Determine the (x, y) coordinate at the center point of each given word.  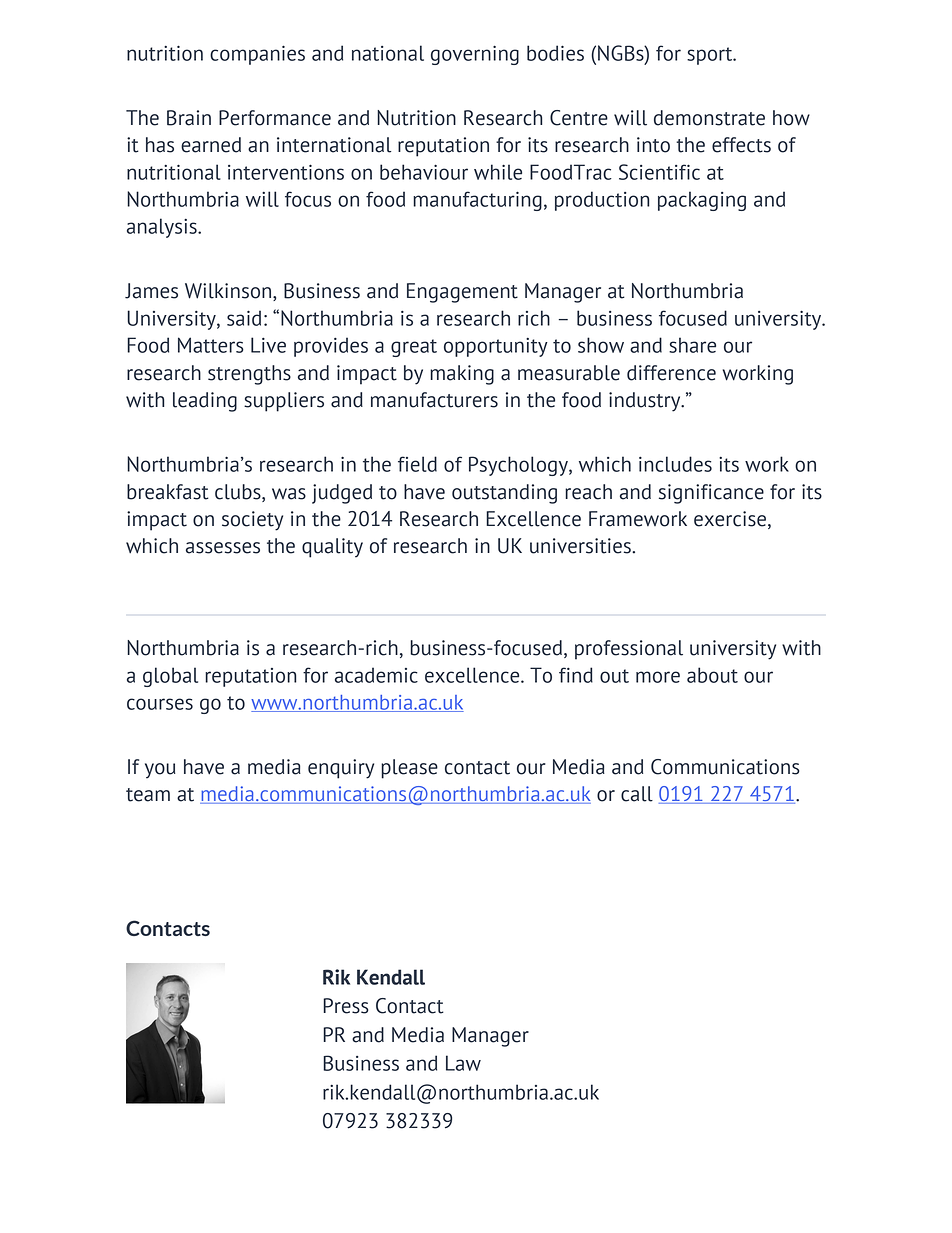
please (409, 769)
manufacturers (434, 400)
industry (646, 402)
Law (463, 1063)
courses (160, 704)
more (658, 677)
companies (257, 55)
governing (475, 55)
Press (346, 1006)
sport (711, 56)
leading (205, 402)
